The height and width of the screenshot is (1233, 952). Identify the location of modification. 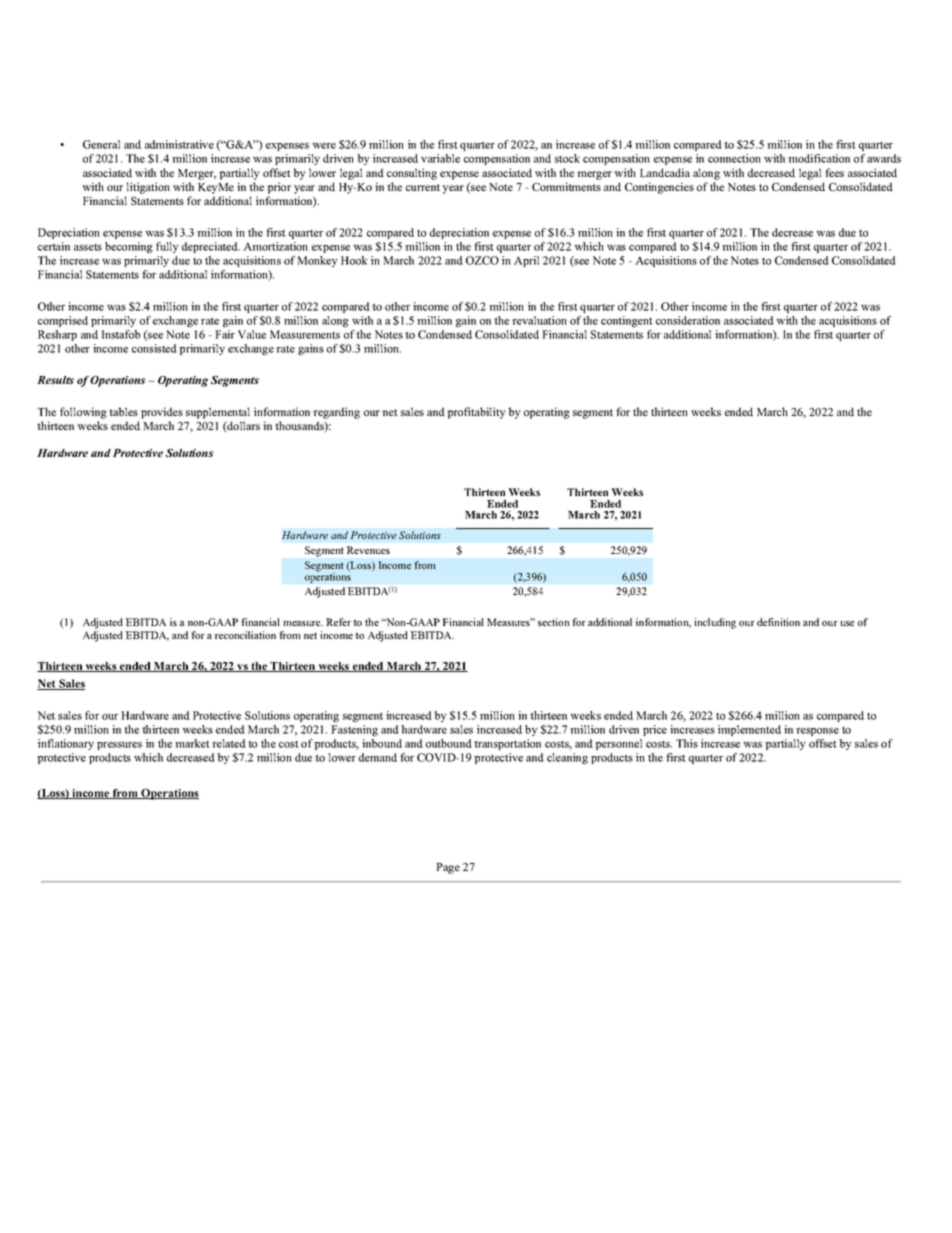
(819, 158).
